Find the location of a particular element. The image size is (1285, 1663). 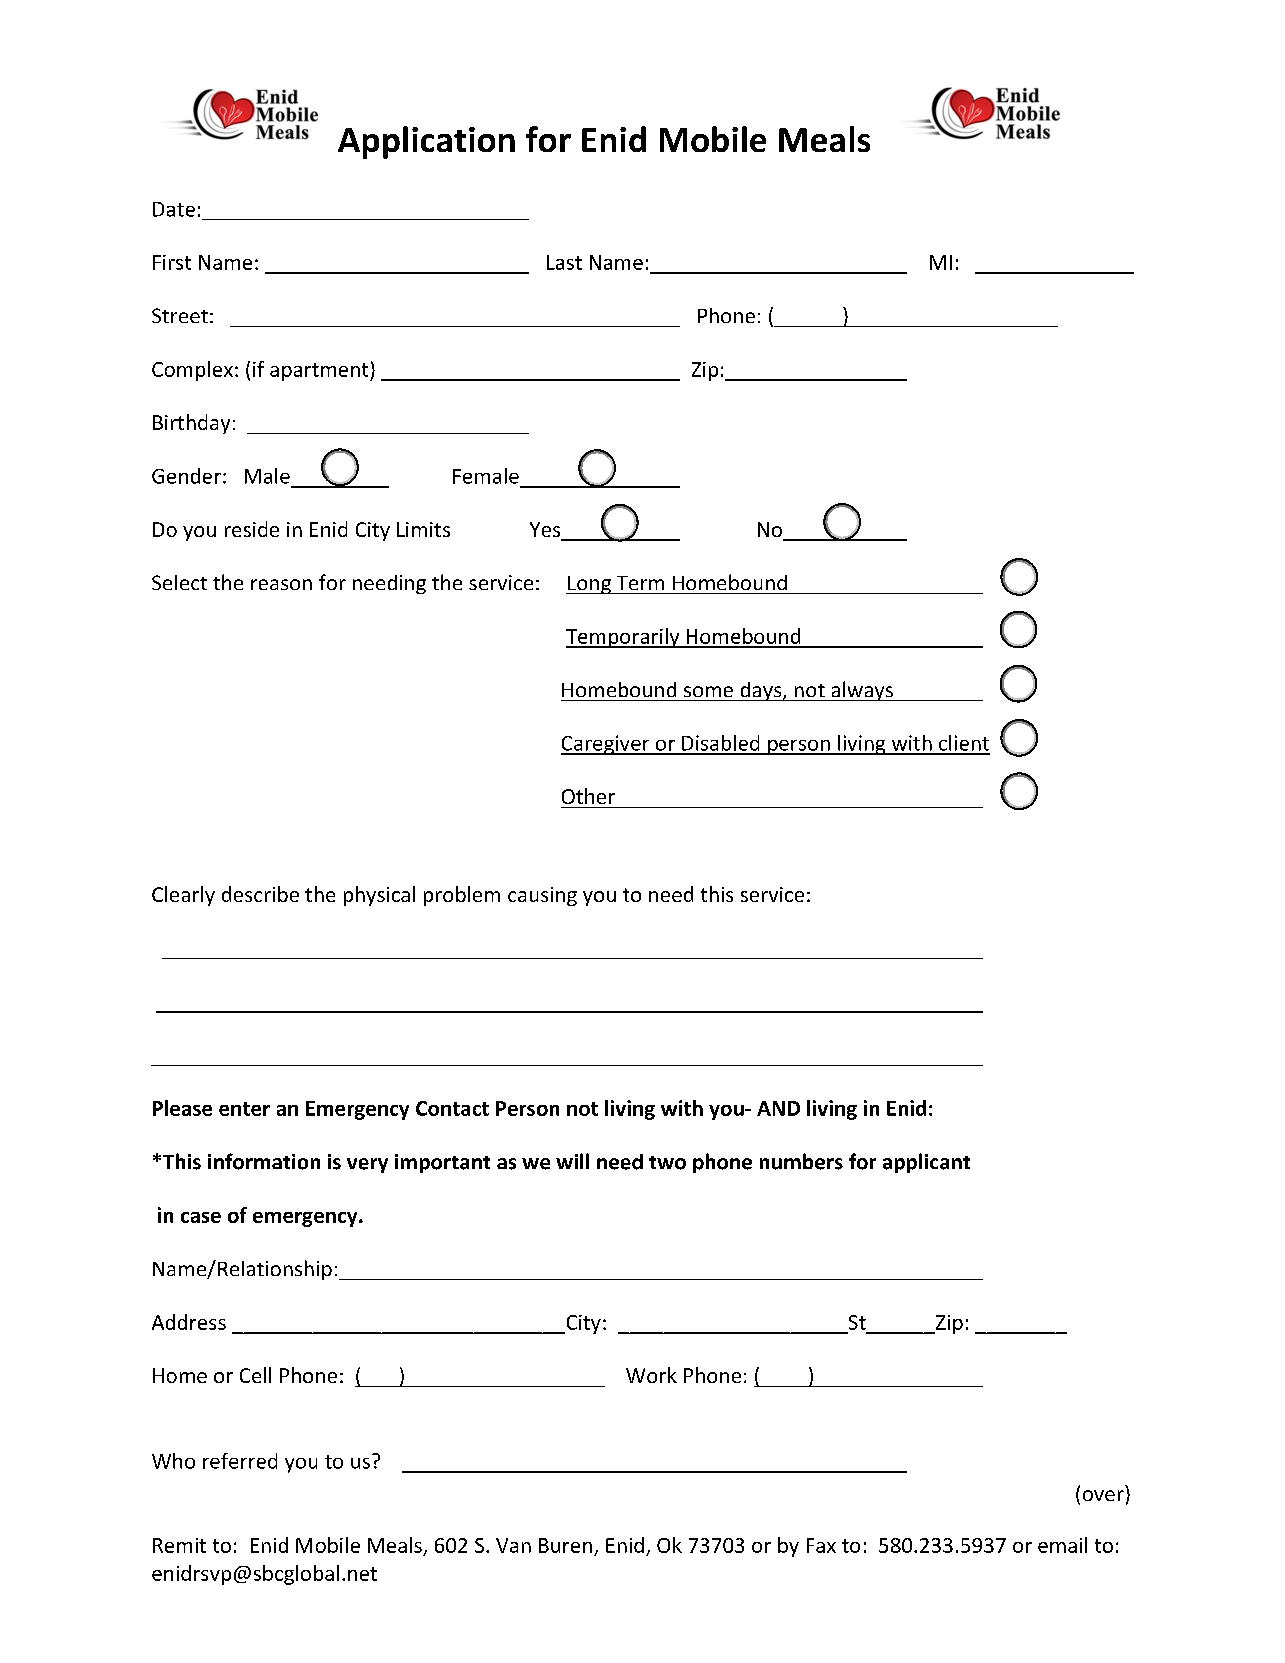

always is located at coordinates (862, 691).
